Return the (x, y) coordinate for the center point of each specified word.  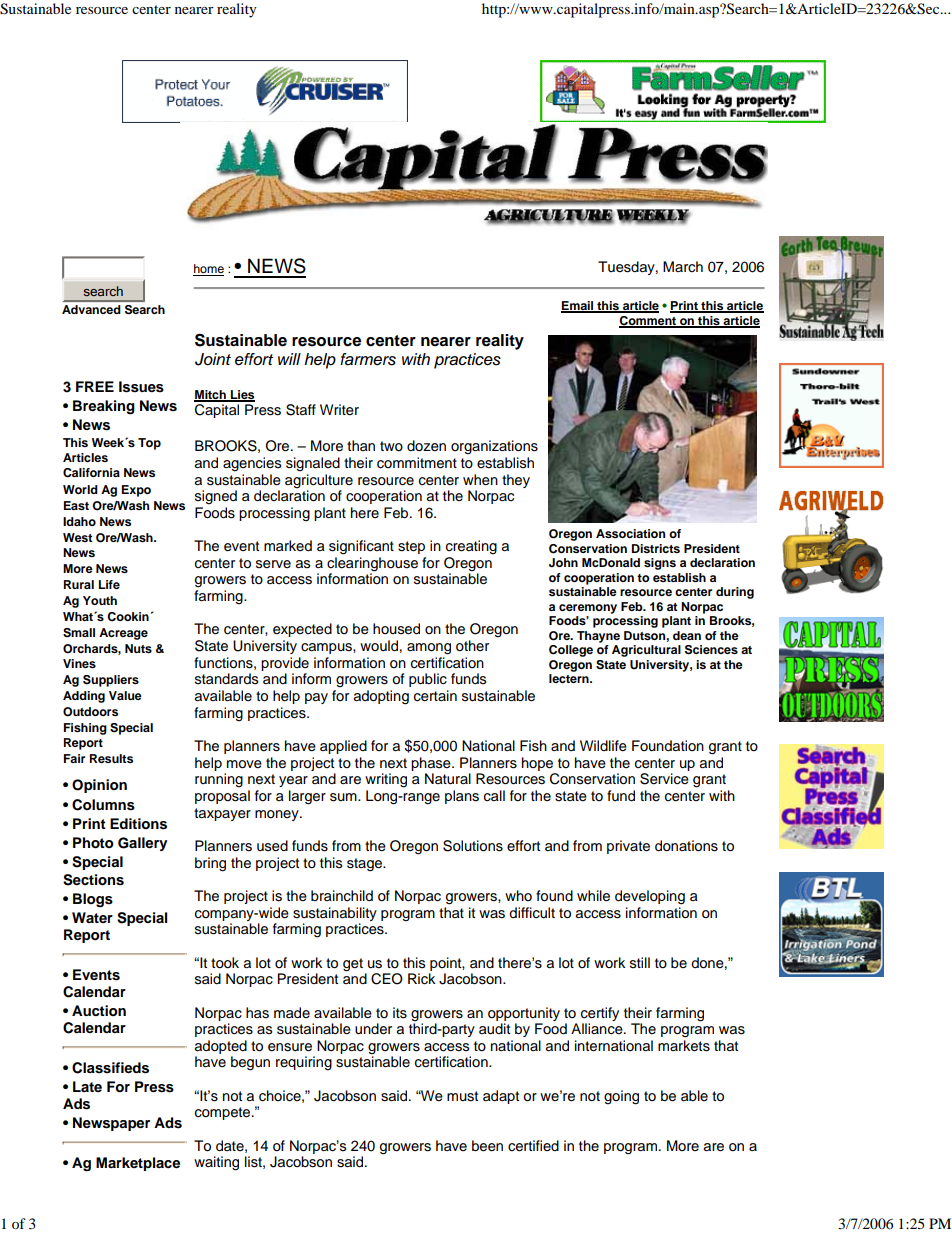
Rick (421, 979)
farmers (368, 359)
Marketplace (138, 1164)
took (225, 963)
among (429, 649)
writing (386, 780)
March (683, 267)
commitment (417, 463)
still (640, 963)
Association (630, 533)
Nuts (138, 648)
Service (664, 779)
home (208, 270)
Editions (138, 824)
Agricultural (646, 651)
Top (149, 444)
